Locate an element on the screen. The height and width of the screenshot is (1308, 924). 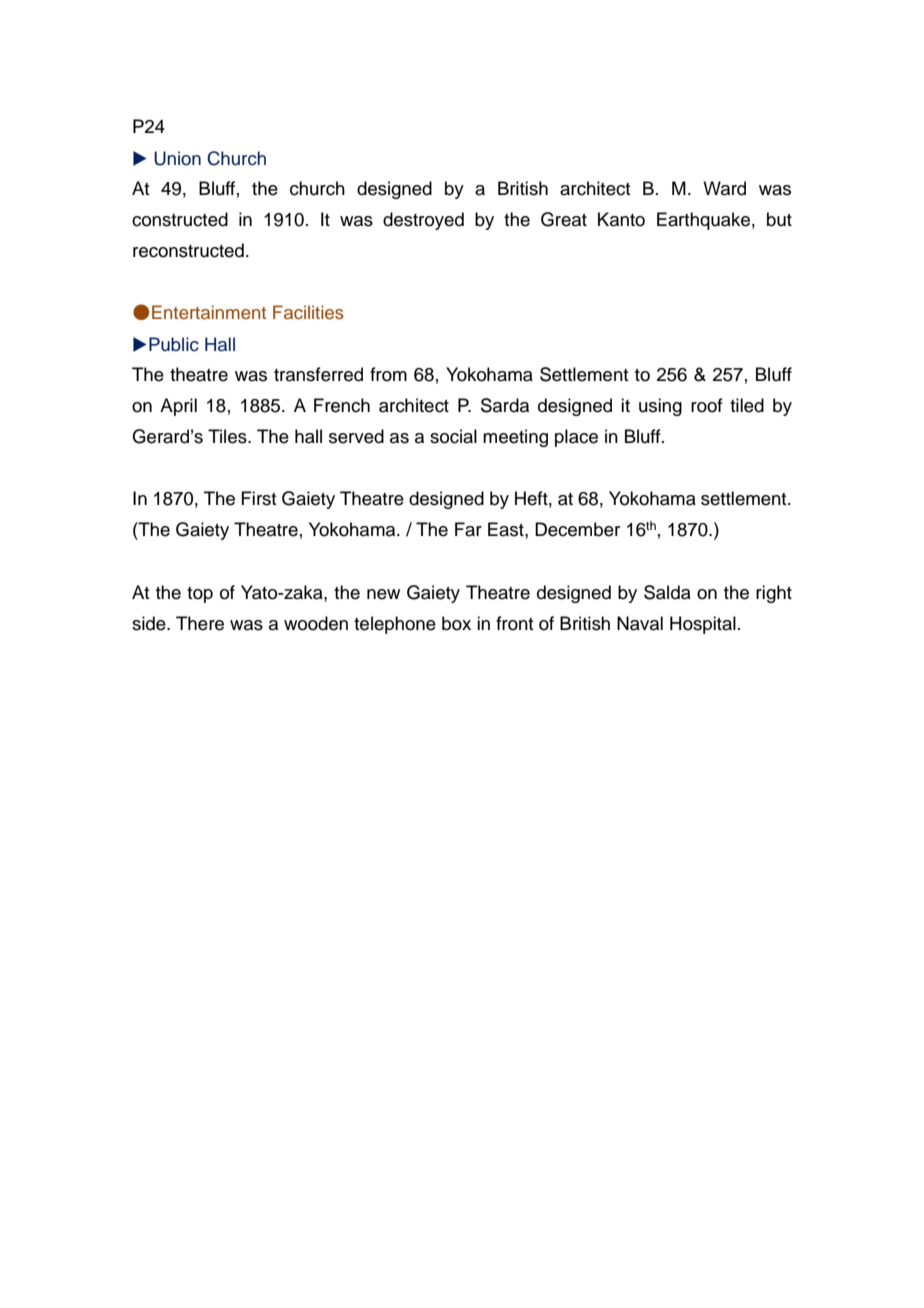
box is located at coordinates (456, 623).
